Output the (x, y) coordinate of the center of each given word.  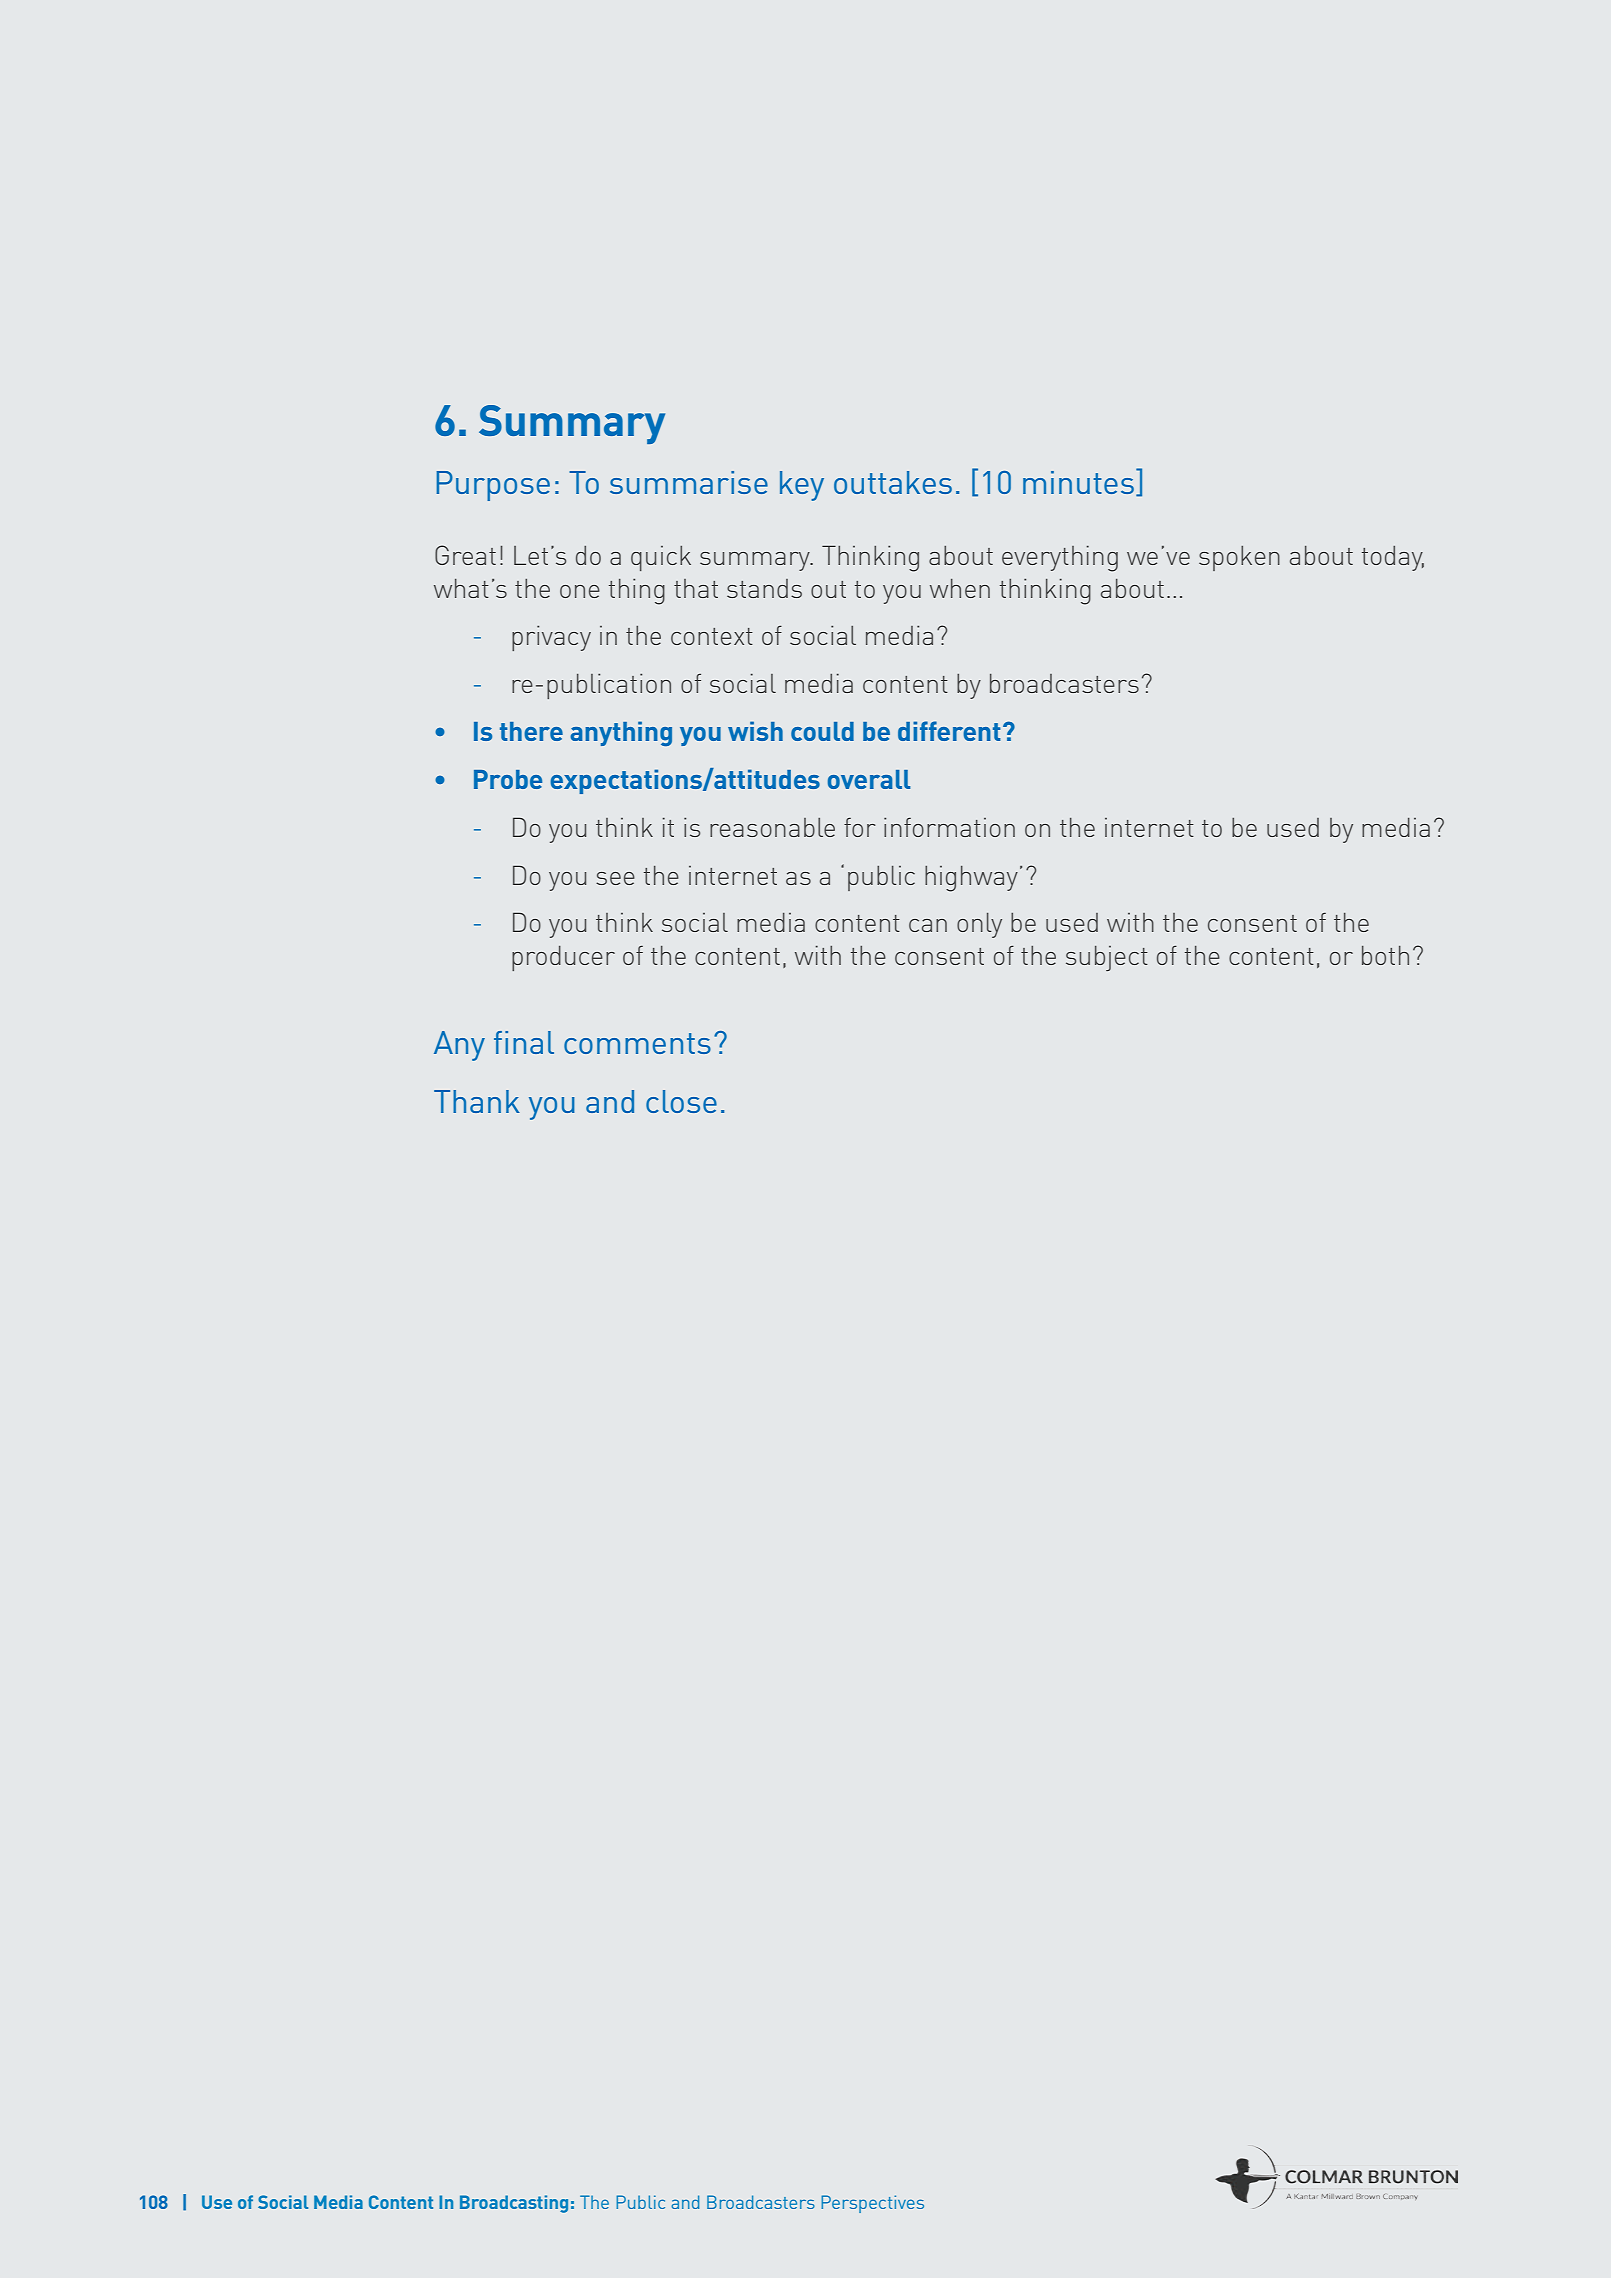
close (681, 1101)
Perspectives (872, 2204)
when (960, 588)
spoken (1239, 558)
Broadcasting (514, 2204)
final (524, 1042)
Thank (477, 1101)
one (580, 591)
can (928, 925)
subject (1107, 958)
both (1385, 955)
